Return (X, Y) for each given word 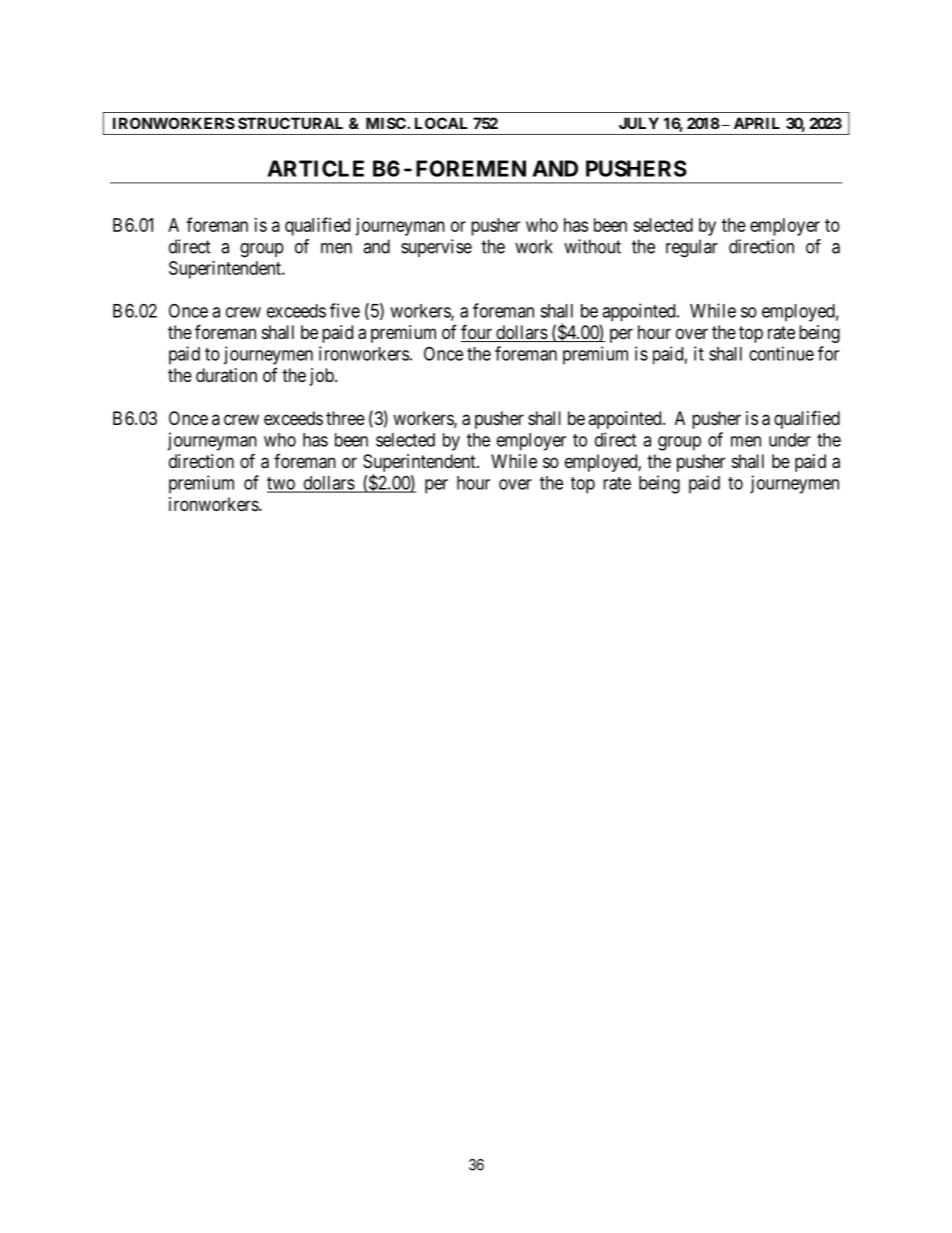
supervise (436, 248)
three (345, 418)
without (592, 246)
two (282, 484)
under (790, 440)
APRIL (757, 123)
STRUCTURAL (290, 123)
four (478, 333)
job (323, 377)
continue (781, 353)
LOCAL (441, 123)
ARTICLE (315, 168)
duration (226, 375)
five (345, 310)
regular (692, 248)
